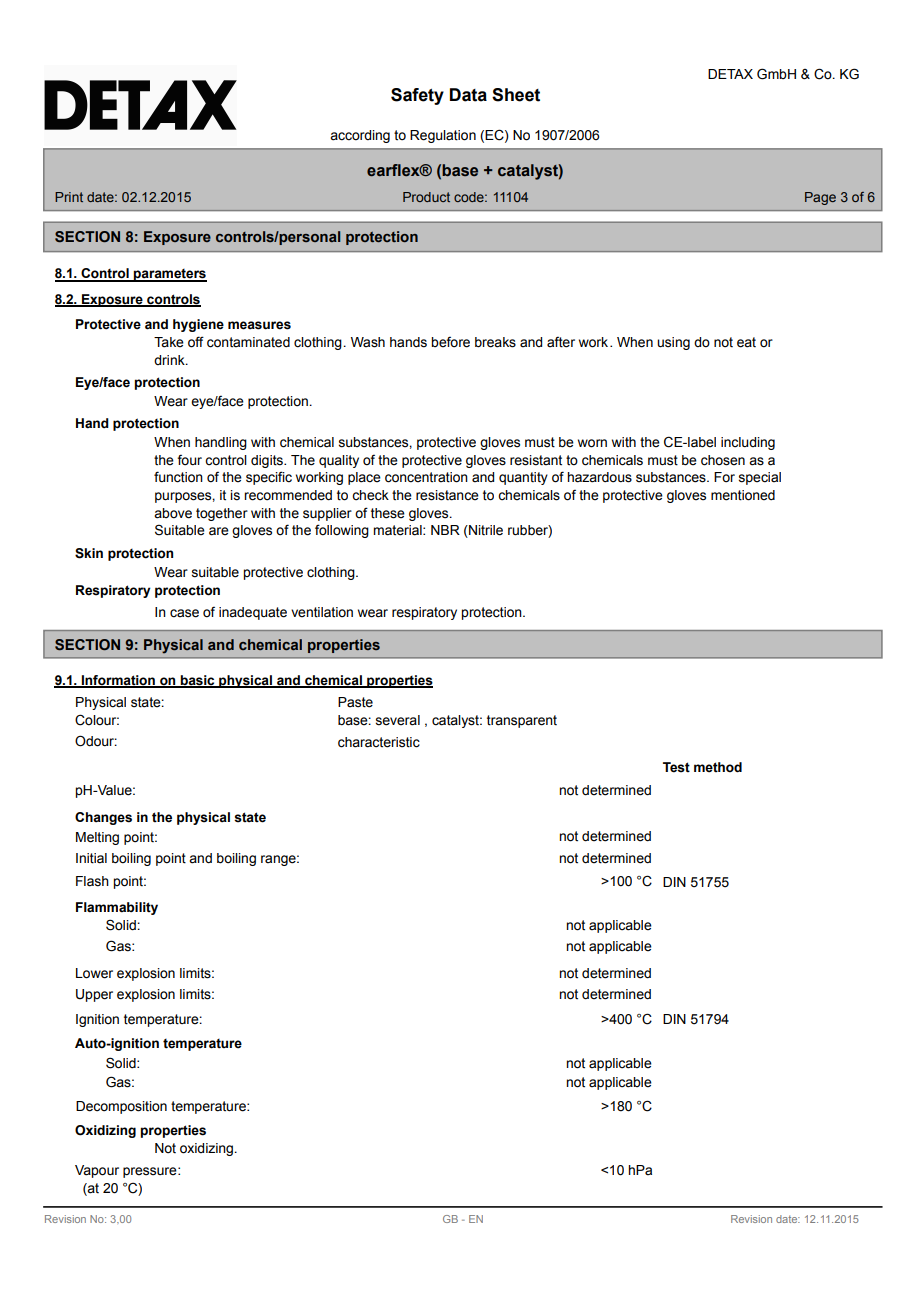 This screenshot has height=1307, width=924. What do you see at coordinates (450, 342) in the screenshot?
I see `before` at bounding box center [450, 342].
